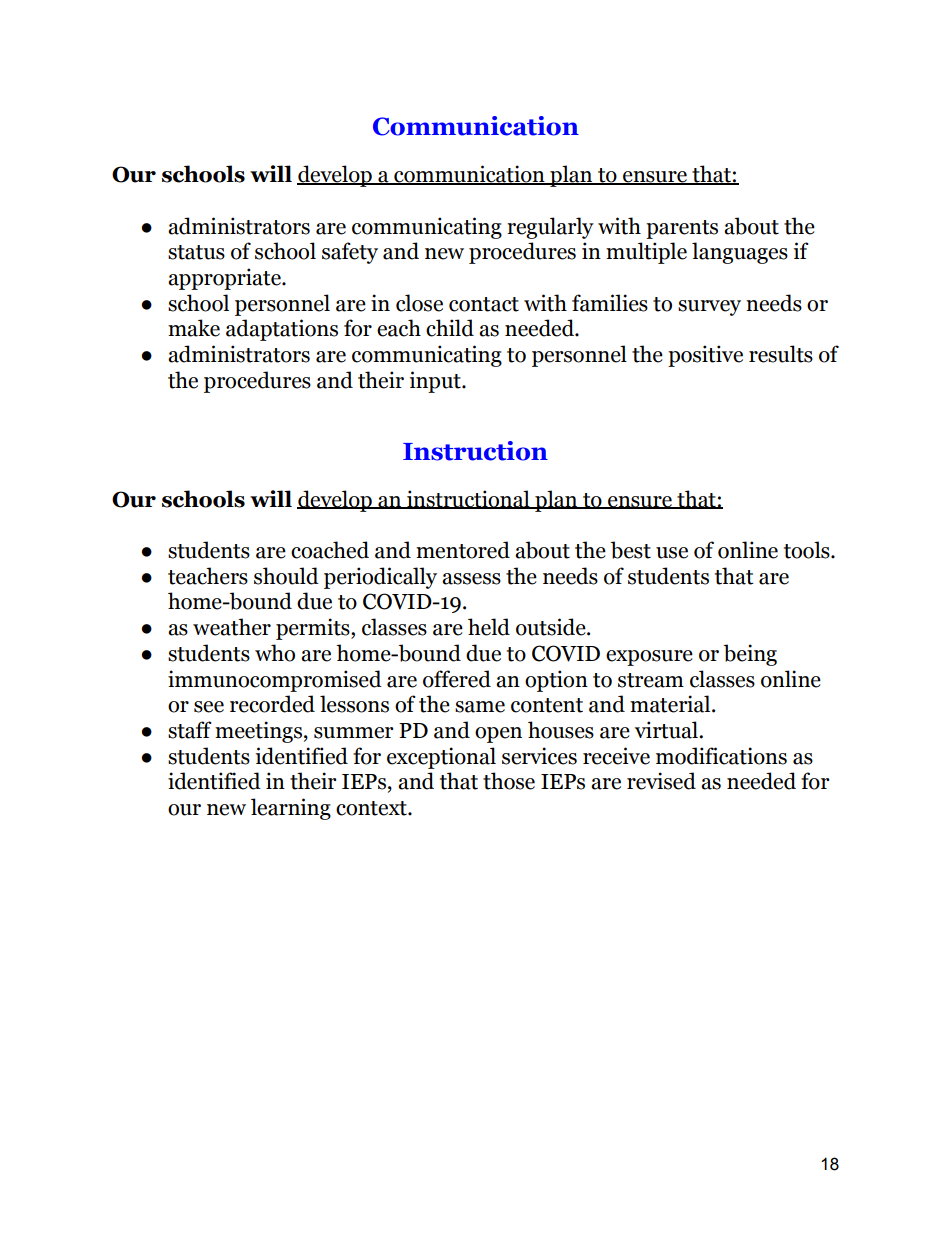  I want to click on assess, so click(471, 579).
